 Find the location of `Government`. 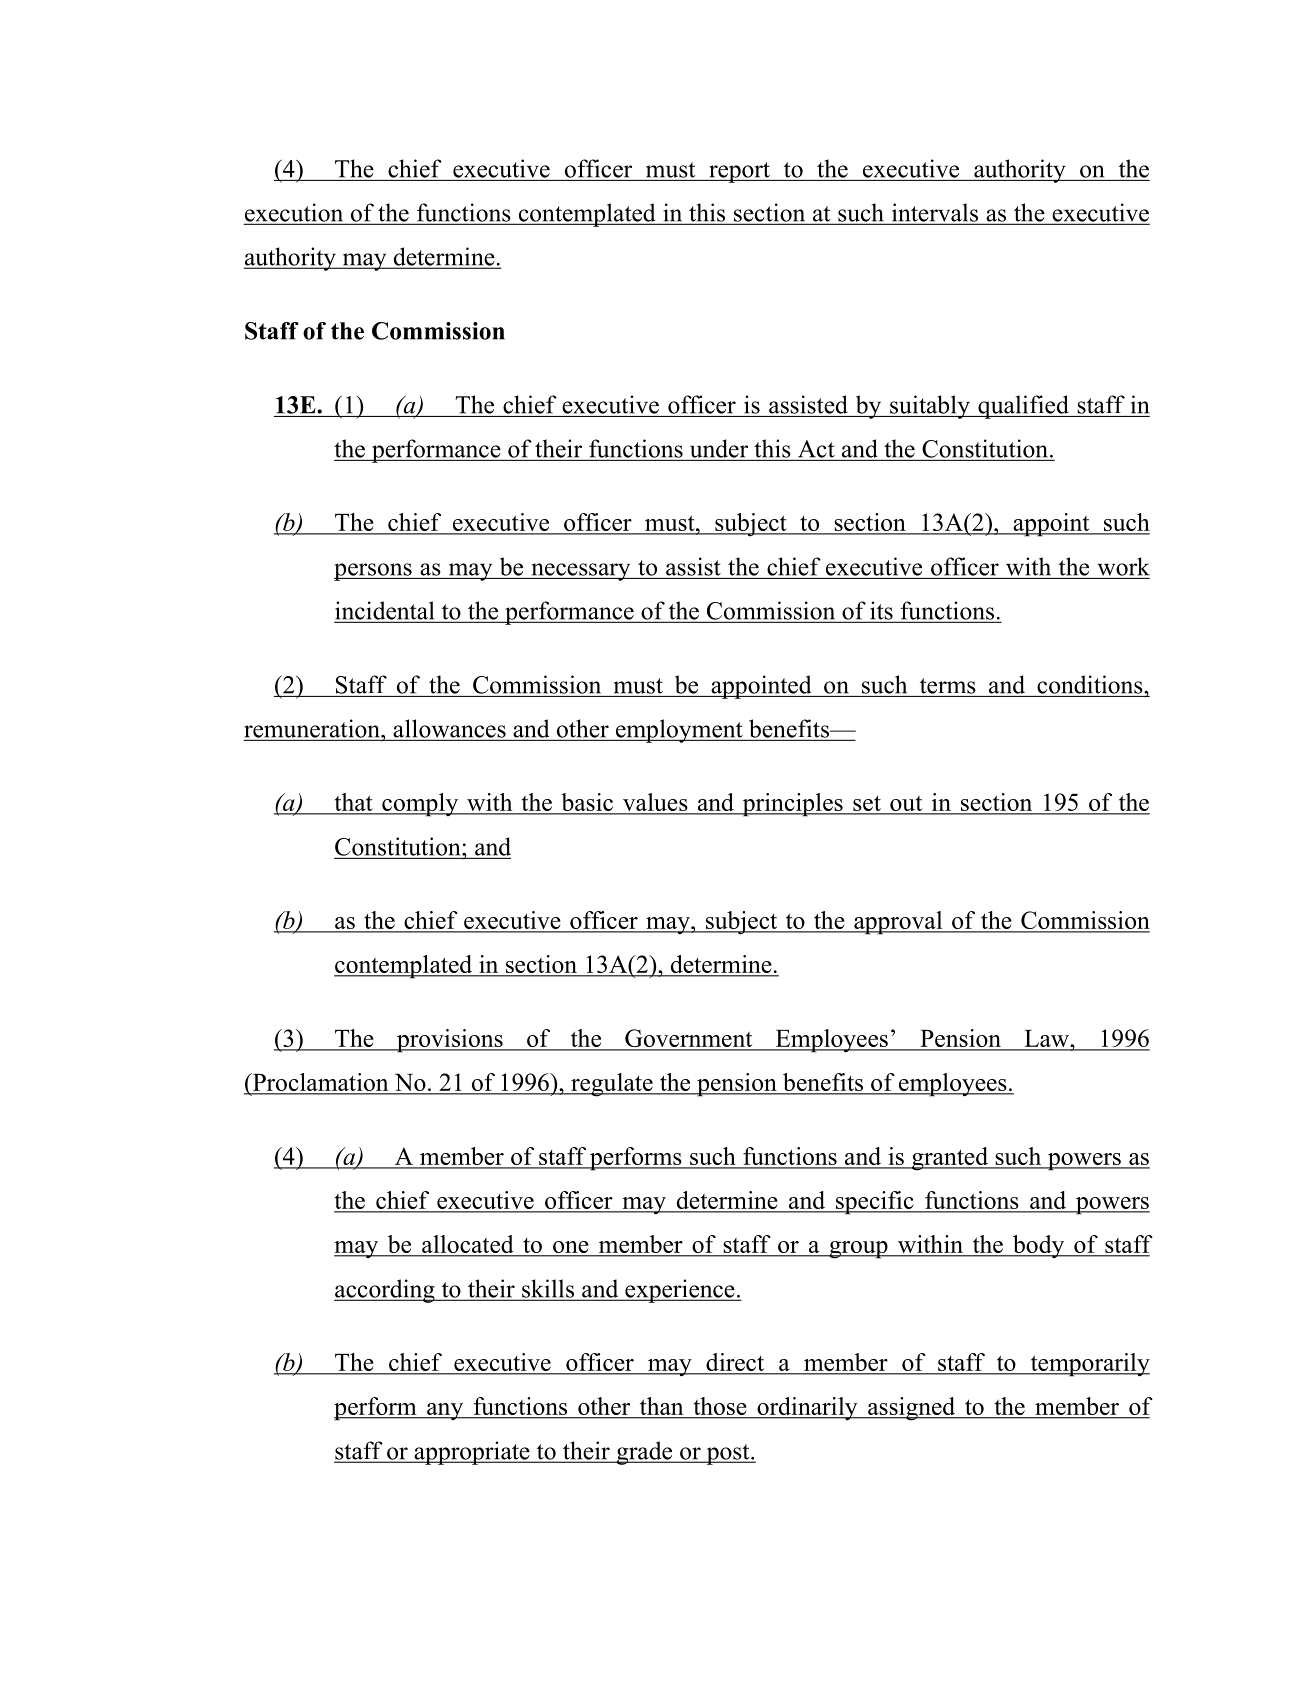

Government is located at coordinates (689, 1039).
